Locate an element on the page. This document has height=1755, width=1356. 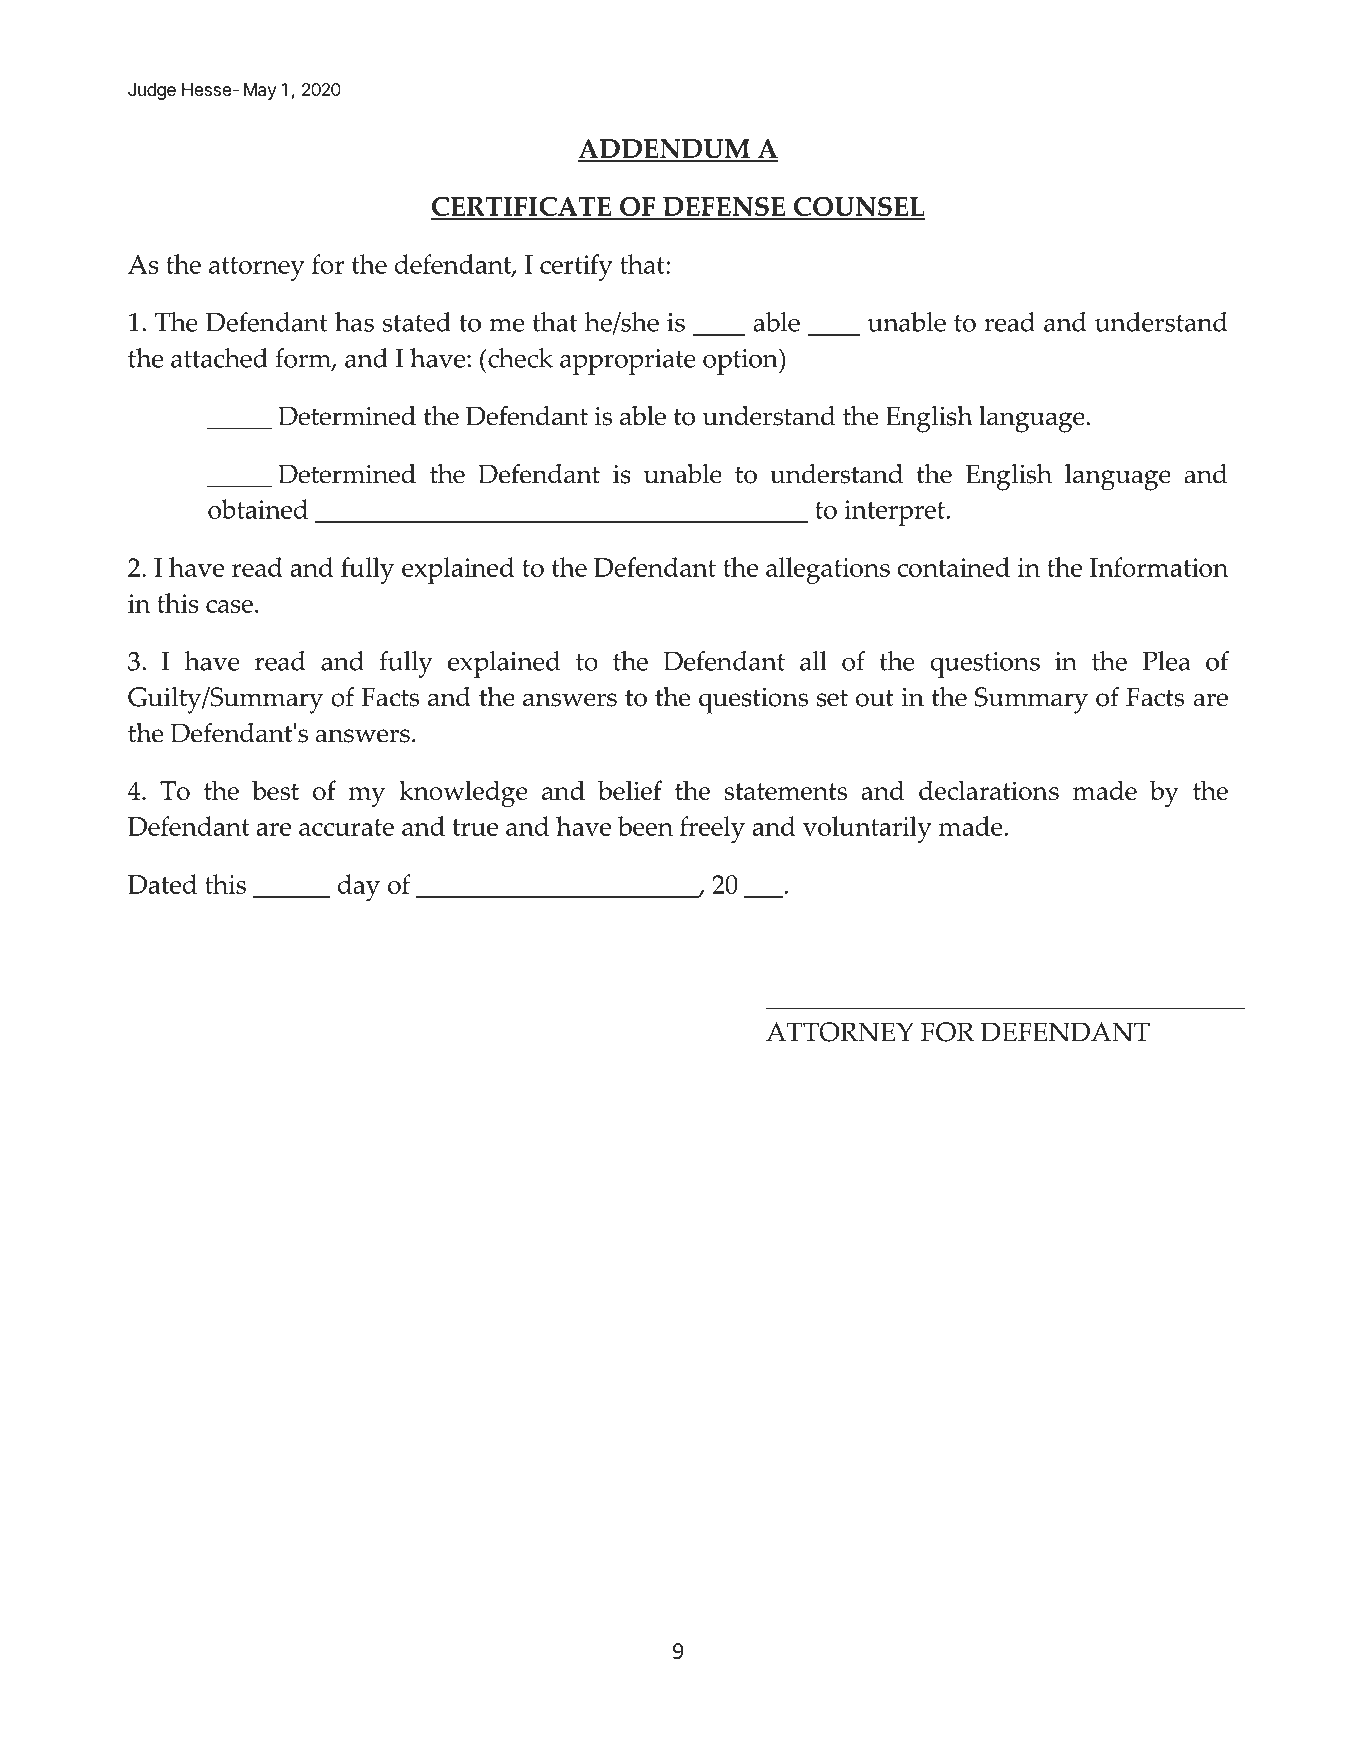
been is located at coordinates (645, 826).
